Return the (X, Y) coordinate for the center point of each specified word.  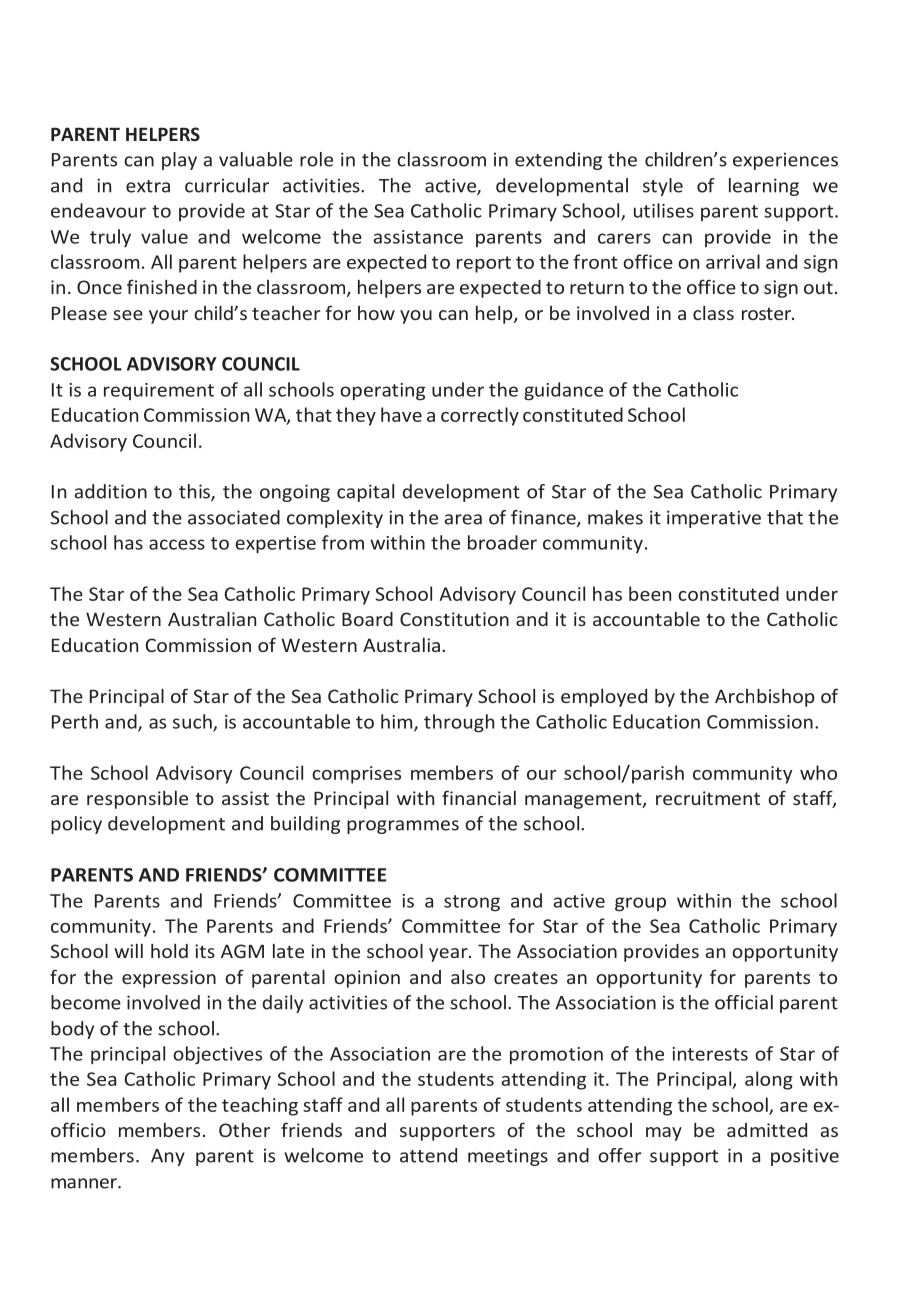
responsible (137, 800)
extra (148, 186)
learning (764, 187)
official (744, 1002)
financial (479, 797)
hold (169, 951)
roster (767, 314)
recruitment (708, 798)
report (484, 264)
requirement (159, 391)
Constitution (454, 619)
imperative (714, 519)
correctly (480, 416)
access (177, 544)
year (449, 955)
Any (168, 1157)
